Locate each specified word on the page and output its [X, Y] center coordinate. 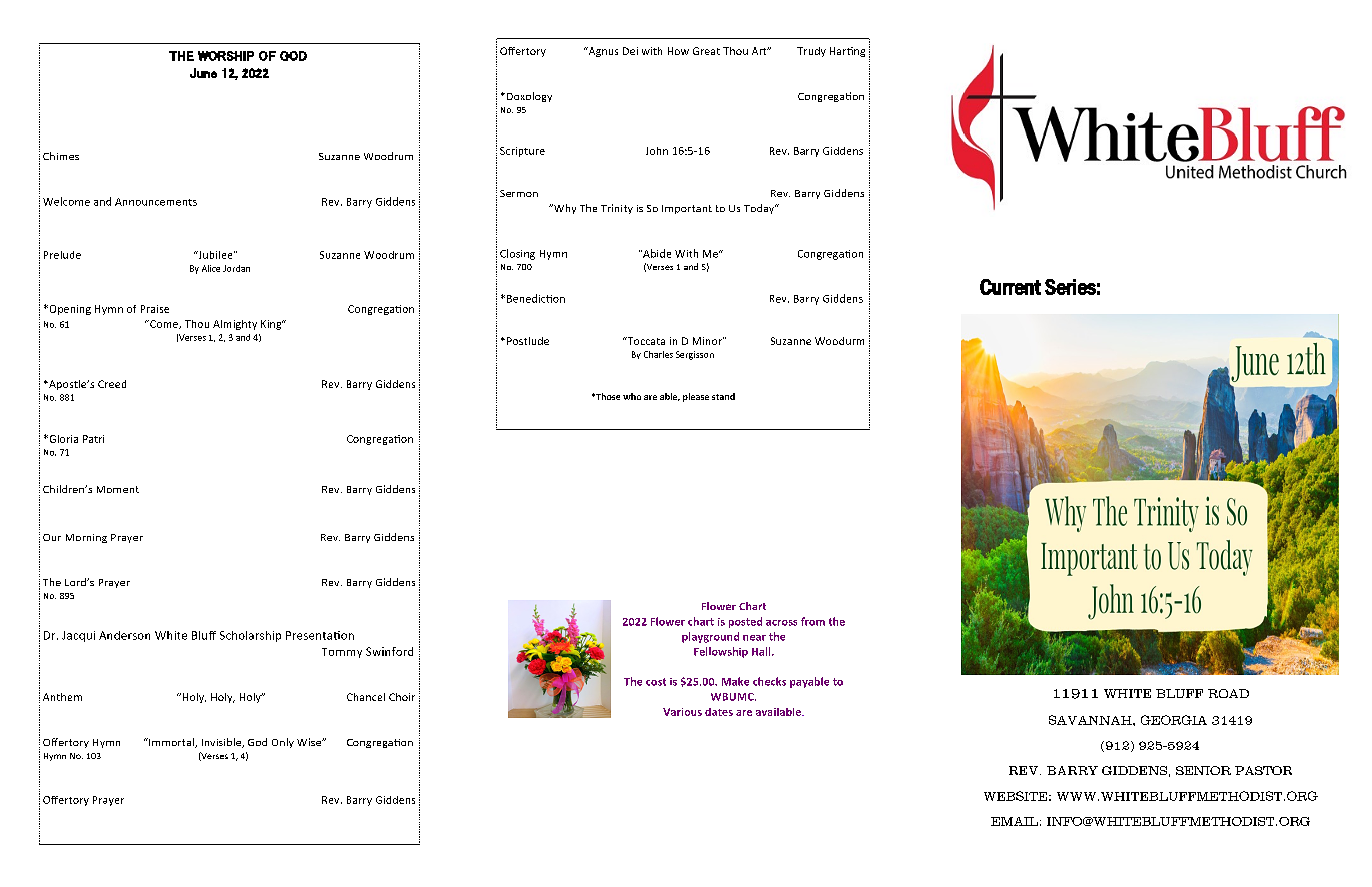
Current [1010, 287]
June [203, 73]
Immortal [171, 743]
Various [682, 712]
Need [1107, 606]
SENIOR [1203, 770]
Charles [658, 354]
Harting [847, 52]
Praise [155, 309]
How [678, 51]
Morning [86, 538]
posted [745, 622]
